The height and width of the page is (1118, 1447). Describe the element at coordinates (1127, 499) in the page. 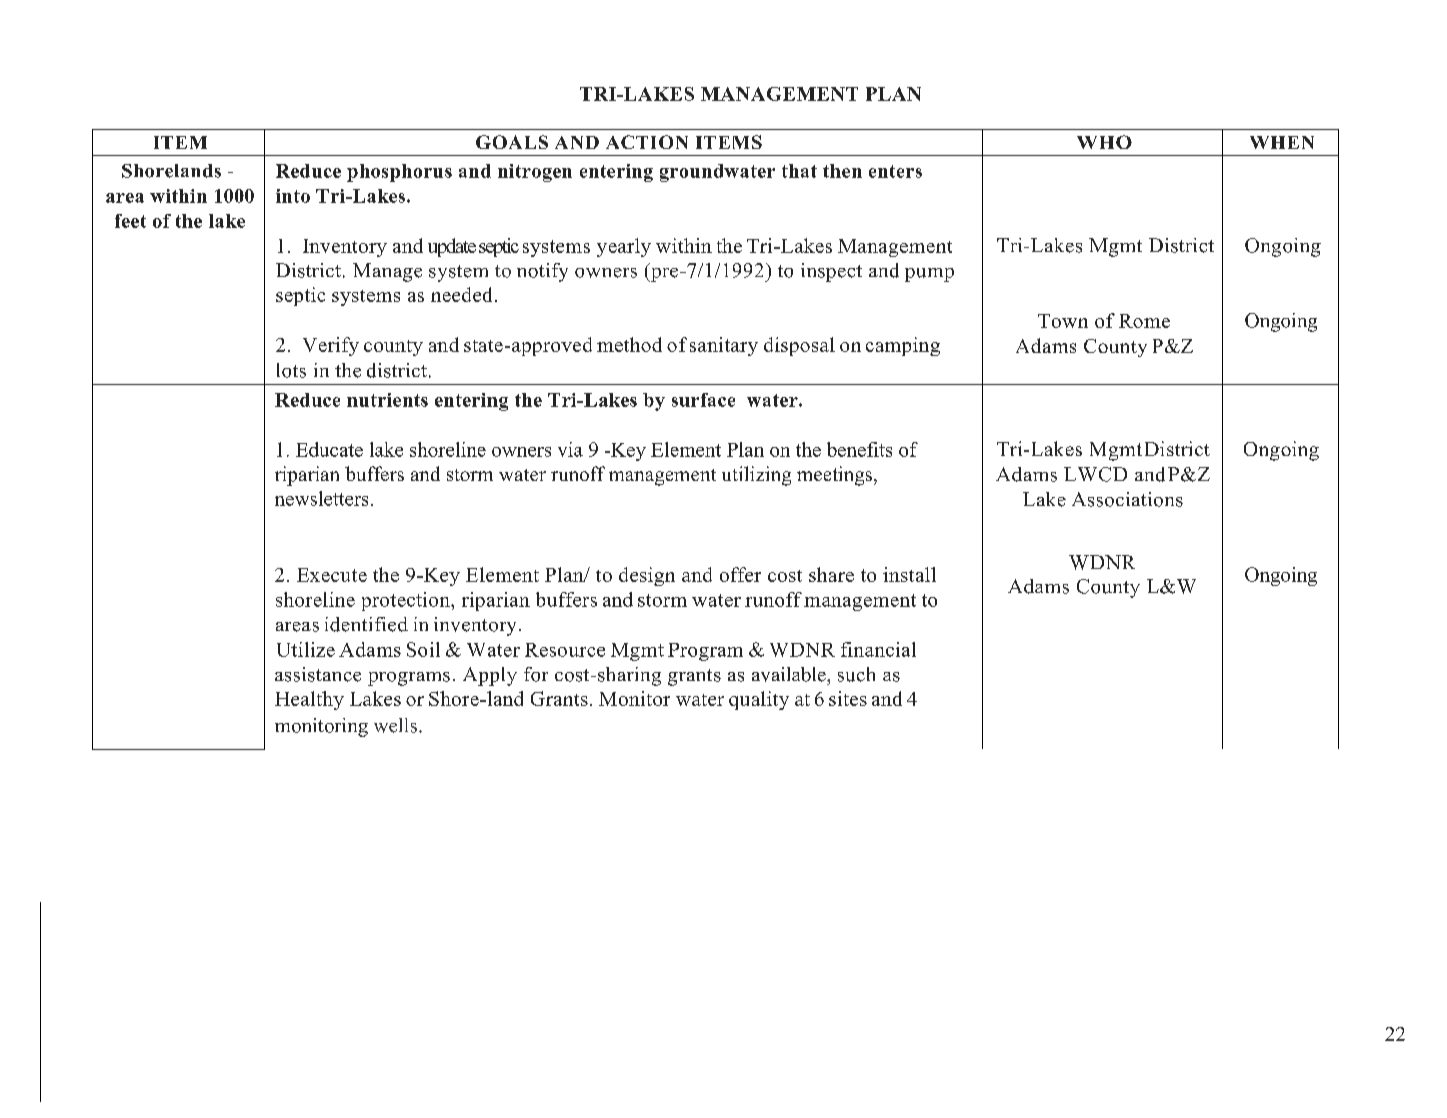

I see `Associations` at that location.
